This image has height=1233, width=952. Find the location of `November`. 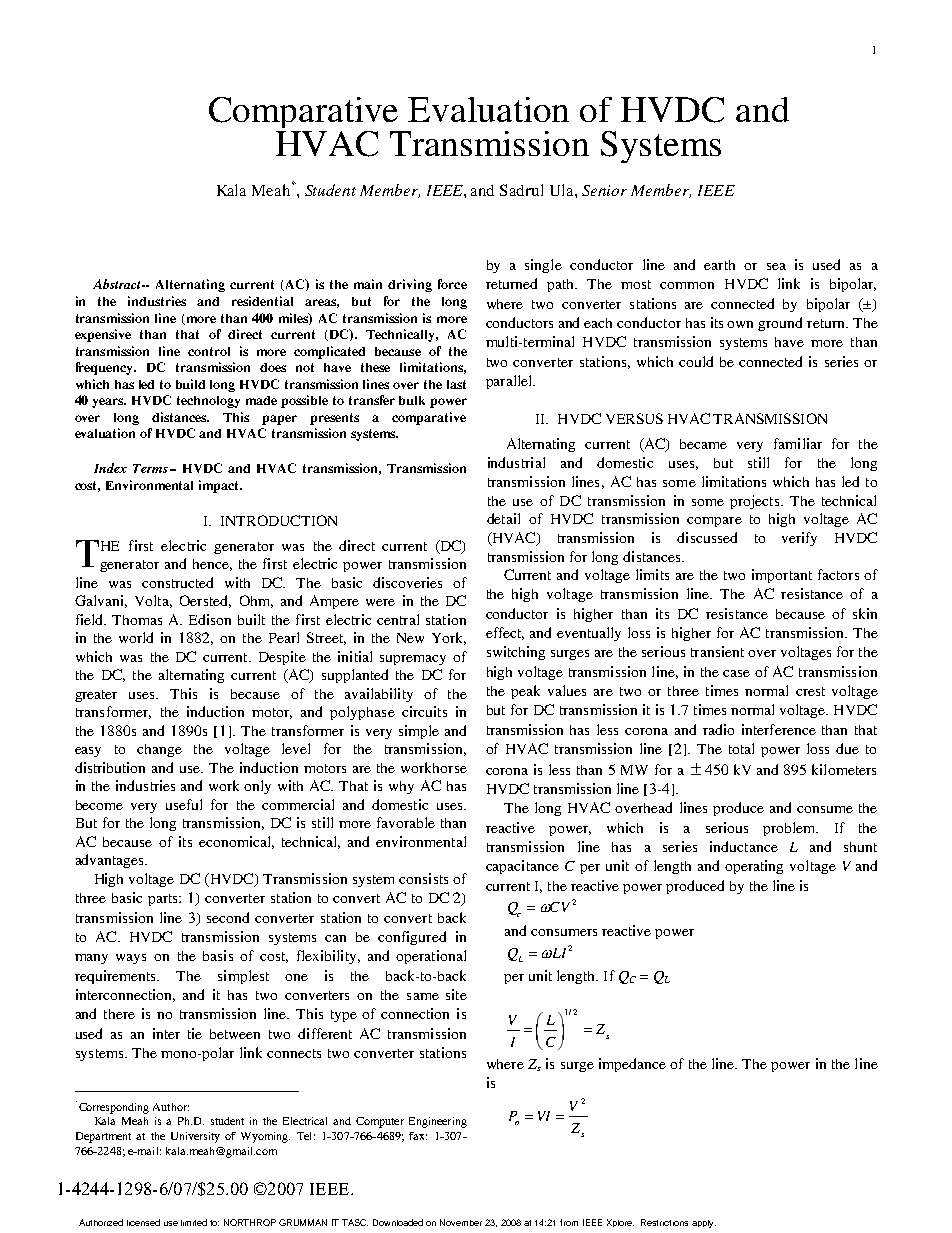

November is located at coordinates (461, 1222).
